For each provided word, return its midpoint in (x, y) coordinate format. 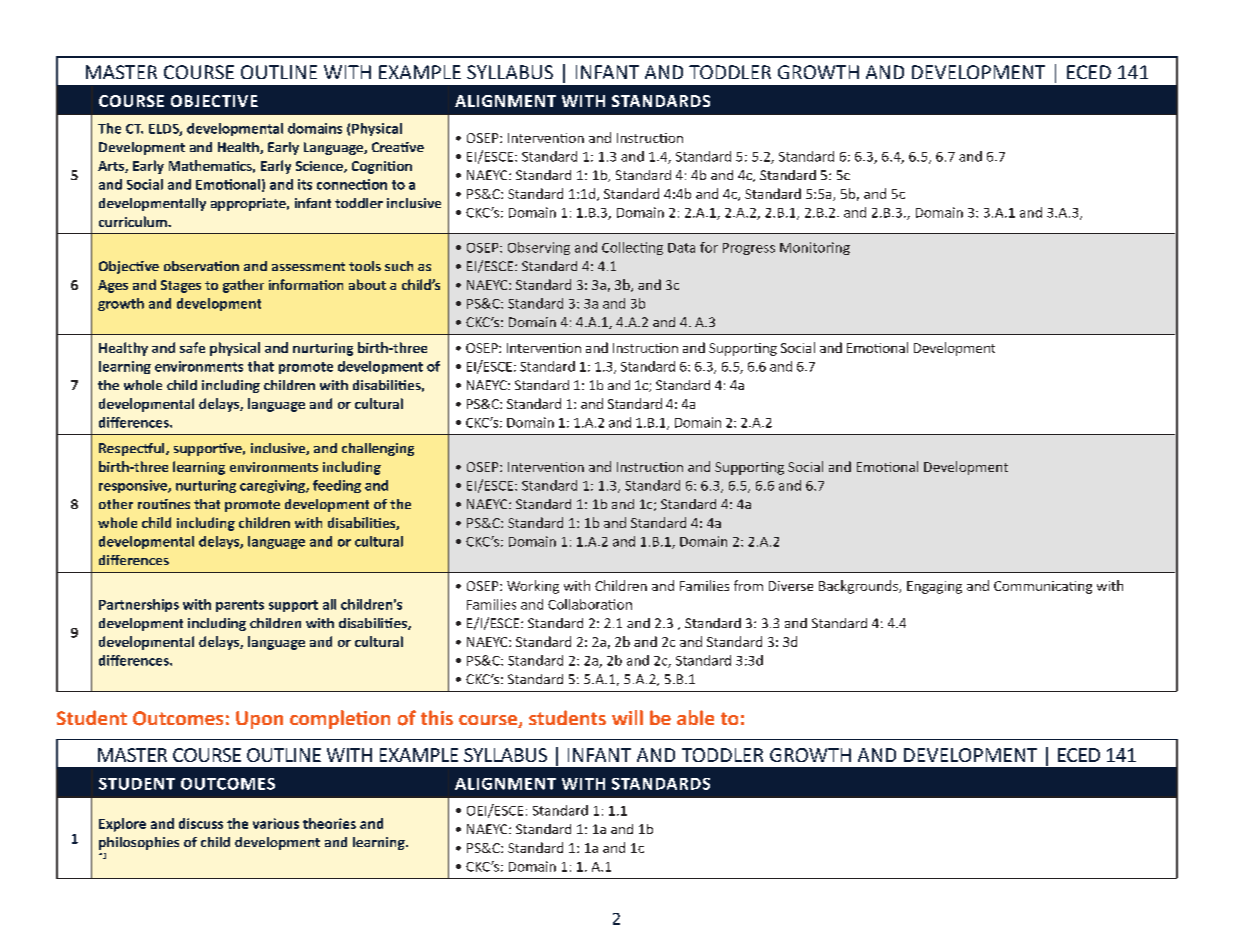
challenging (378, 449)
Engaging (934, 587)
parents (240, 606)
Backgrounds (859, 587)
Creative (398, 147)
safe (192, 347)
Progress (749, 249)
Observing (539, 248)
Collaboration (590, 604)
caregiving (273, 486)
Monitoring (815, 248)
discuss (201, 823)
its (305, 184)
